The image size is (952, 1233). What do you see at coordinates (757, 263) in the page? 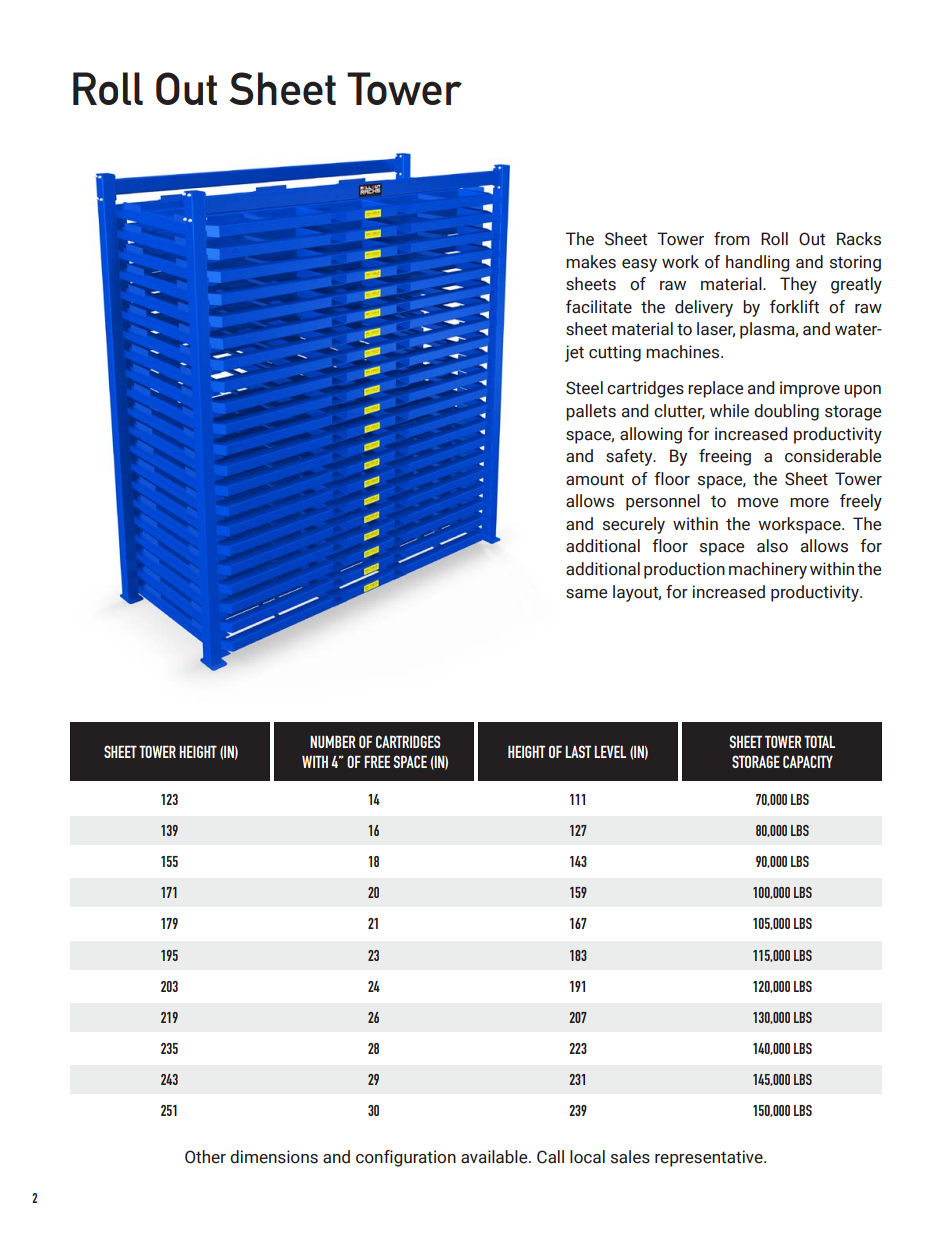
I see `handling` at bounding box center [757, 263].
